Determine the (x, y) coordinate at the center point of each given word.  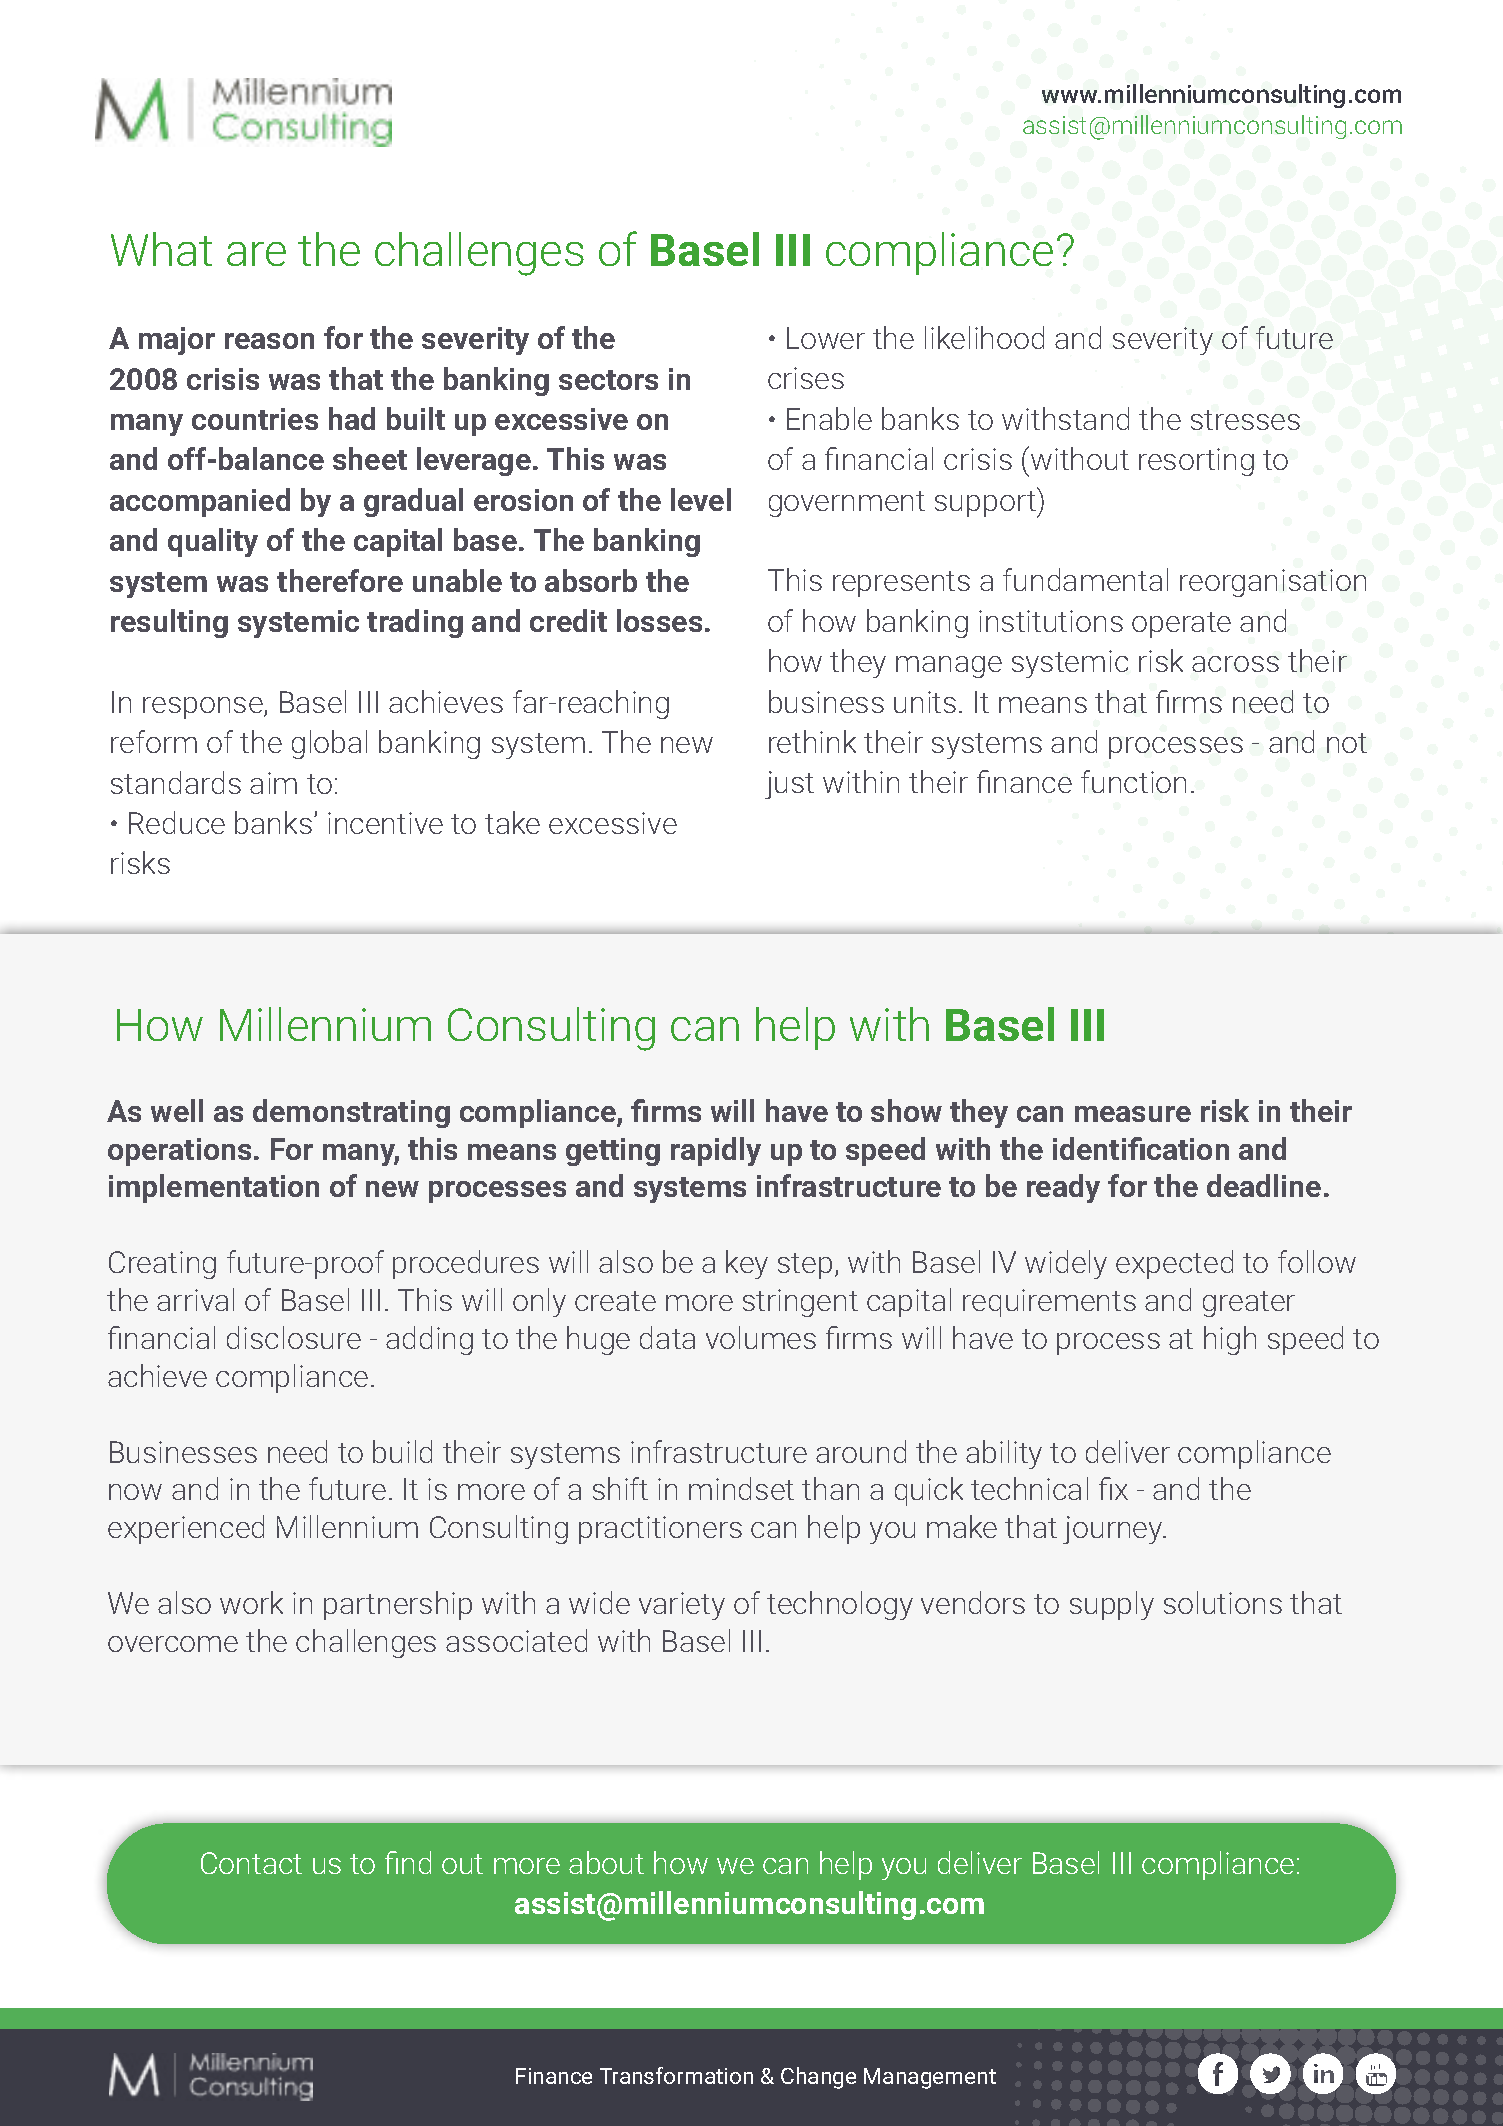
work (251, 1602)
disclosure (294, 1337)
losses (659, 620)
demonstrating (351, 1113)
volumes (761, 1337)
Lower (826, 338)
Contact (251, 1863)
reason (269, 341)
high (1230, 1340)
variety (682, 1606)
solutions (1223, 1602)
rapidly (716, 1151)
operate (1181, 625)
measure (1133, 1114)
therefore (340, 580)
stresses (1245, 420)
